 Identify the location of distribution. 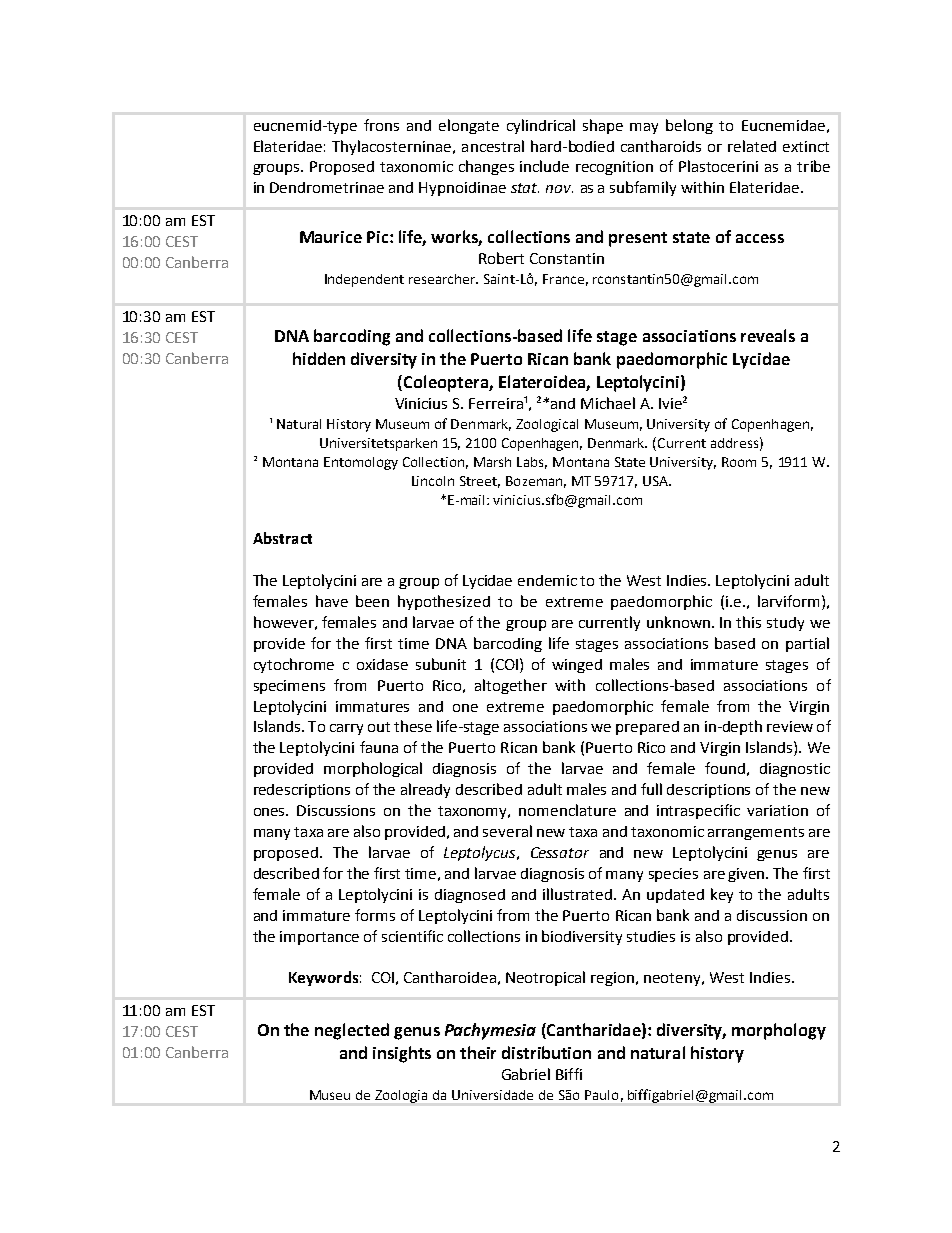
(546, 1052).
